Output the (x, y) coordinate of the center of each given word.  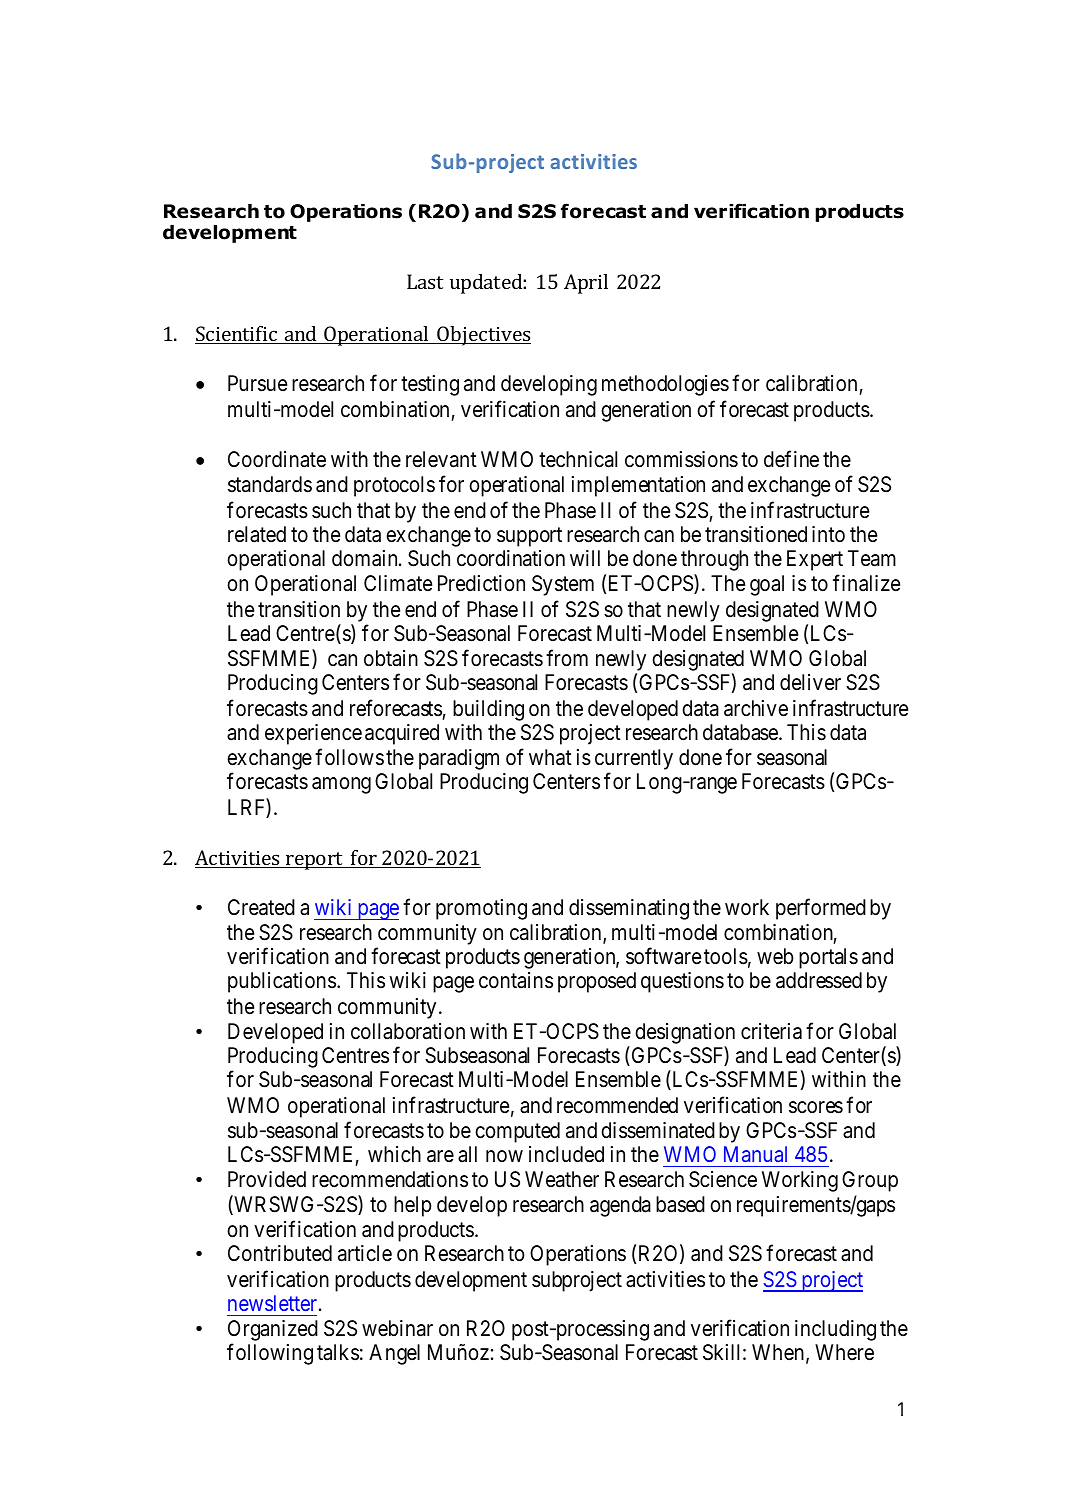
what (550, 757)
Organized (273, 1330)
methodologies (665, 385)
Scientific (237, 335)
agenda (620, 1206)
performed (821, 909)
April (586, 284)
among (341, 785)
